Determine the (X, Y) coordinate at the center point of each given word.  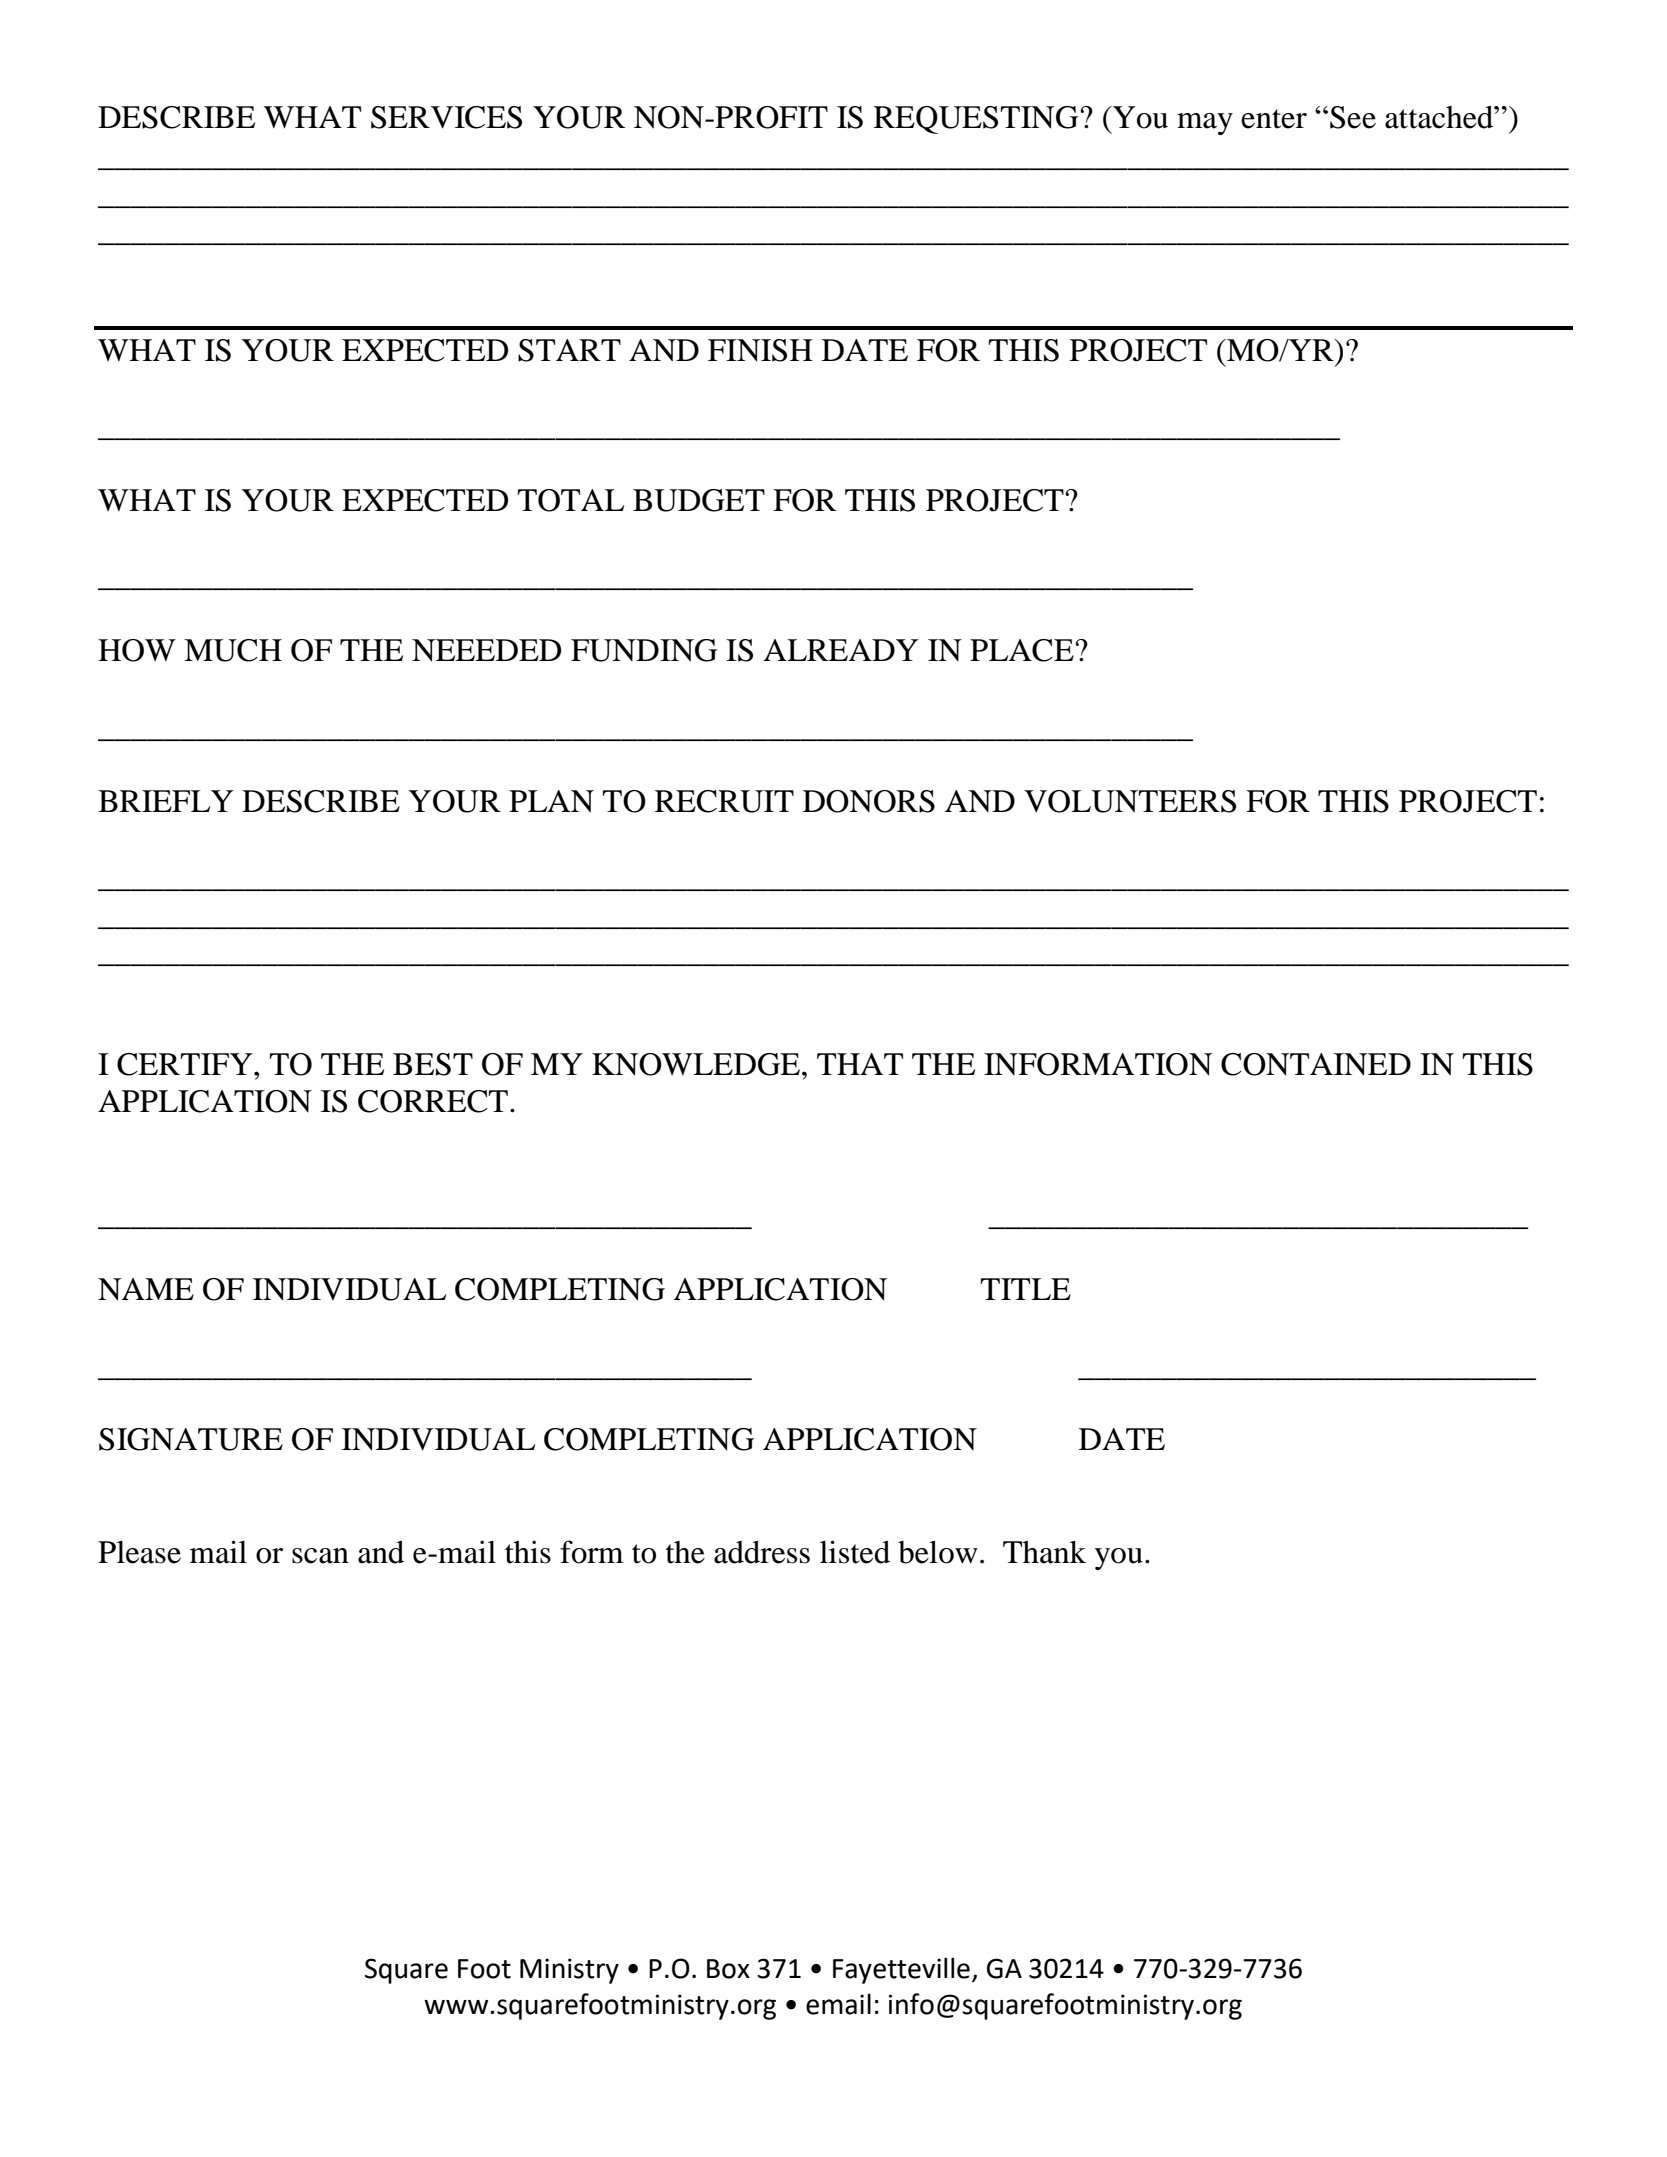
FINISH (760, 350)
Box (728, 1969)
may (1205, 124)
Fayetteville (901, 1970)
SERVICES (446, 117)
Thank (1044, 1552)
